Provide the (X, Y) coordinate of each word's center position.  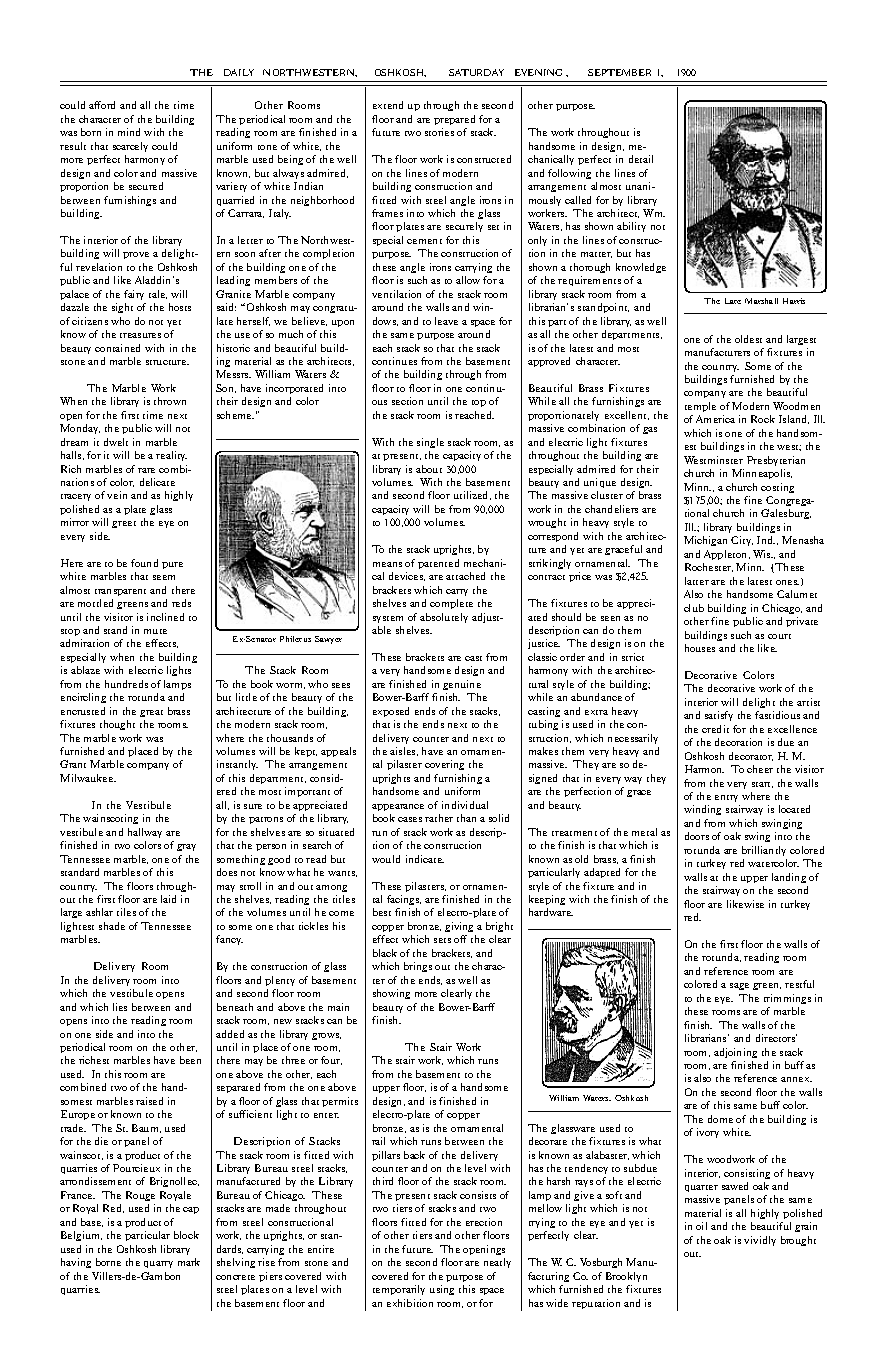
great (151, 713)
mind (129, 132)
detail (641, 159)
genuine (462, 685)
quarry (158, 1264)
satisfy (719, 716)
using (442, 1290)
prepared (454, 120)
